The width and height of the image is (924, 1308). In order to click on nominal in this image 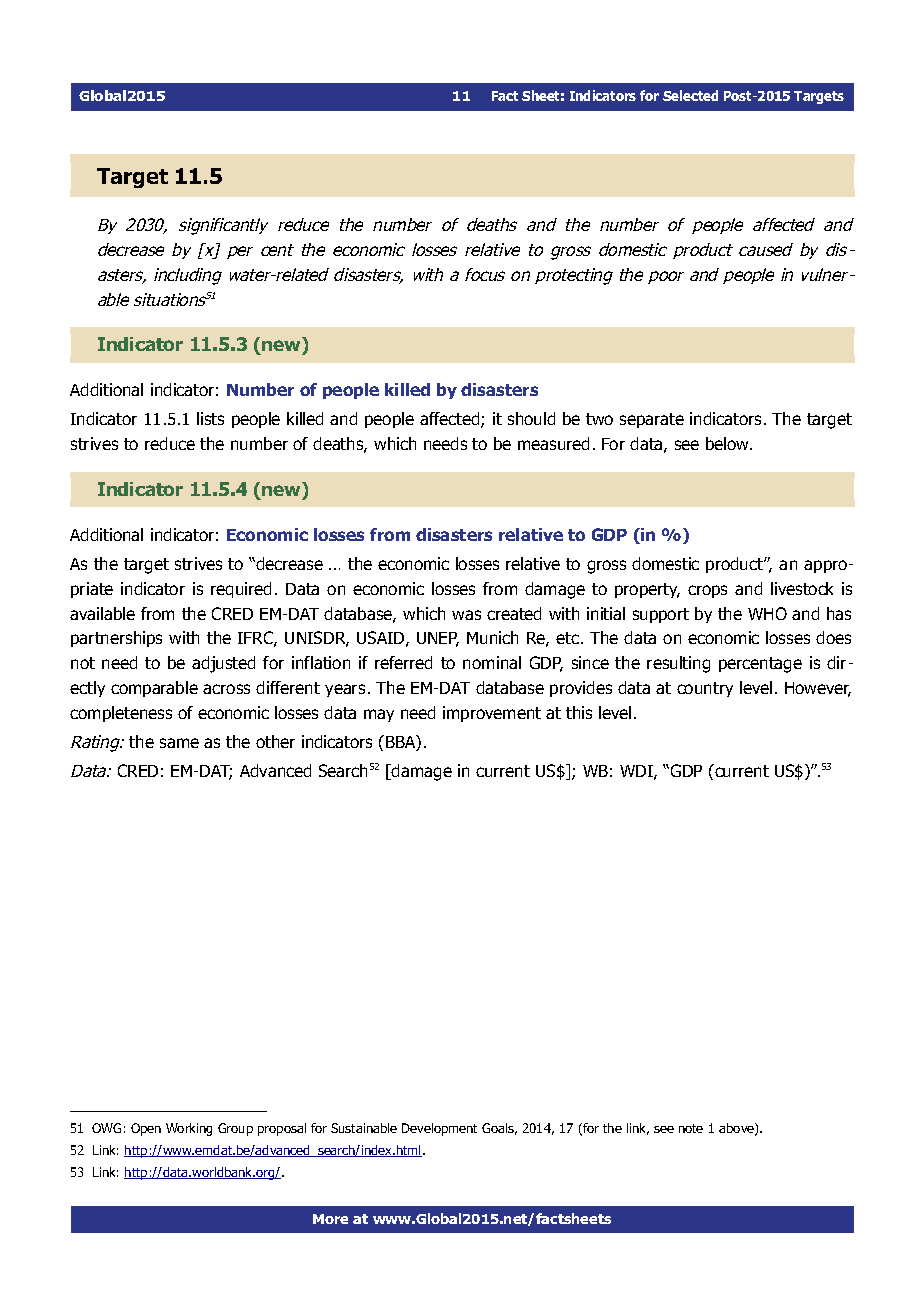, I will do `click(492, 662)`.
